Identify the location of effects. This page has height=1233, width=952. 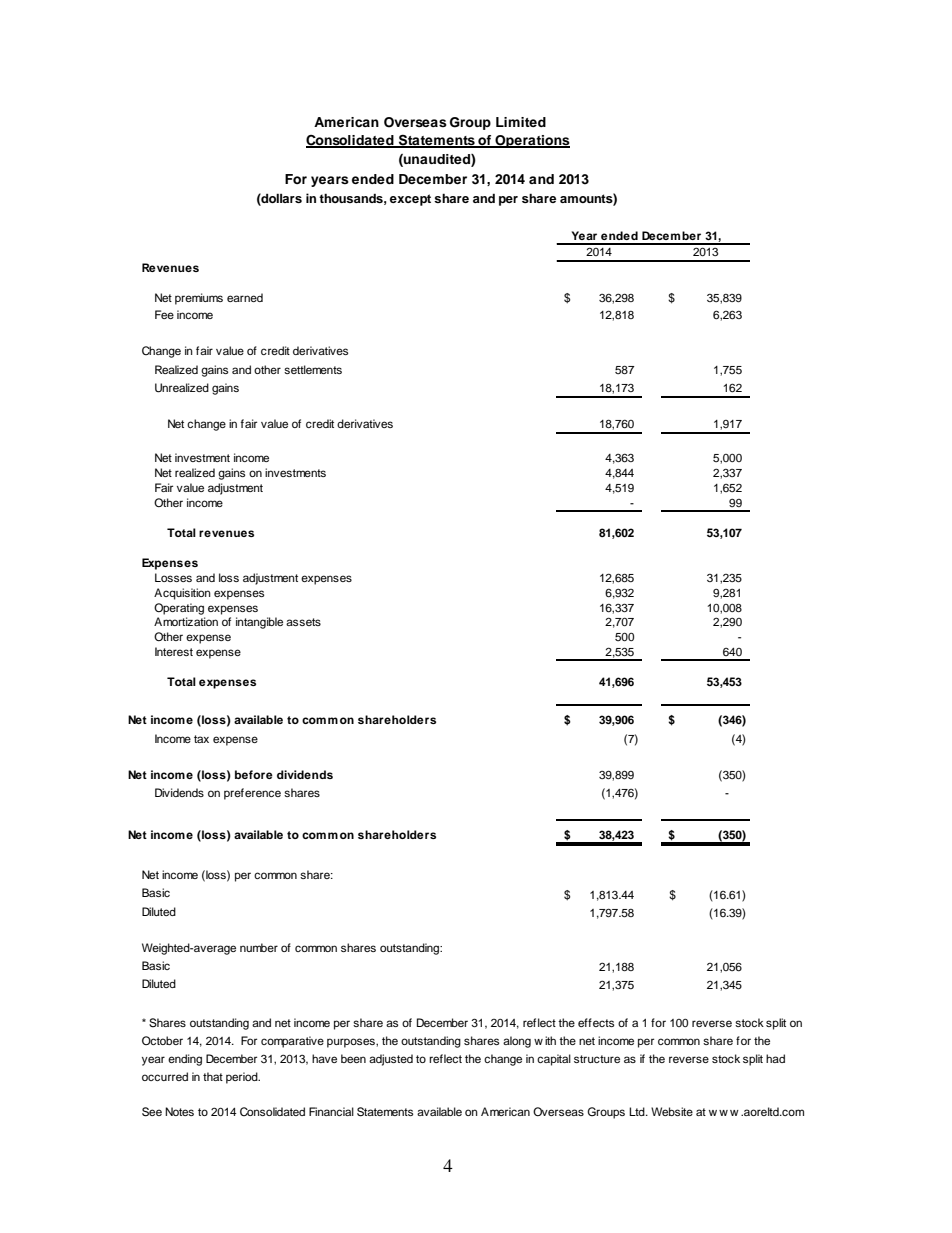
(596, 1022).
